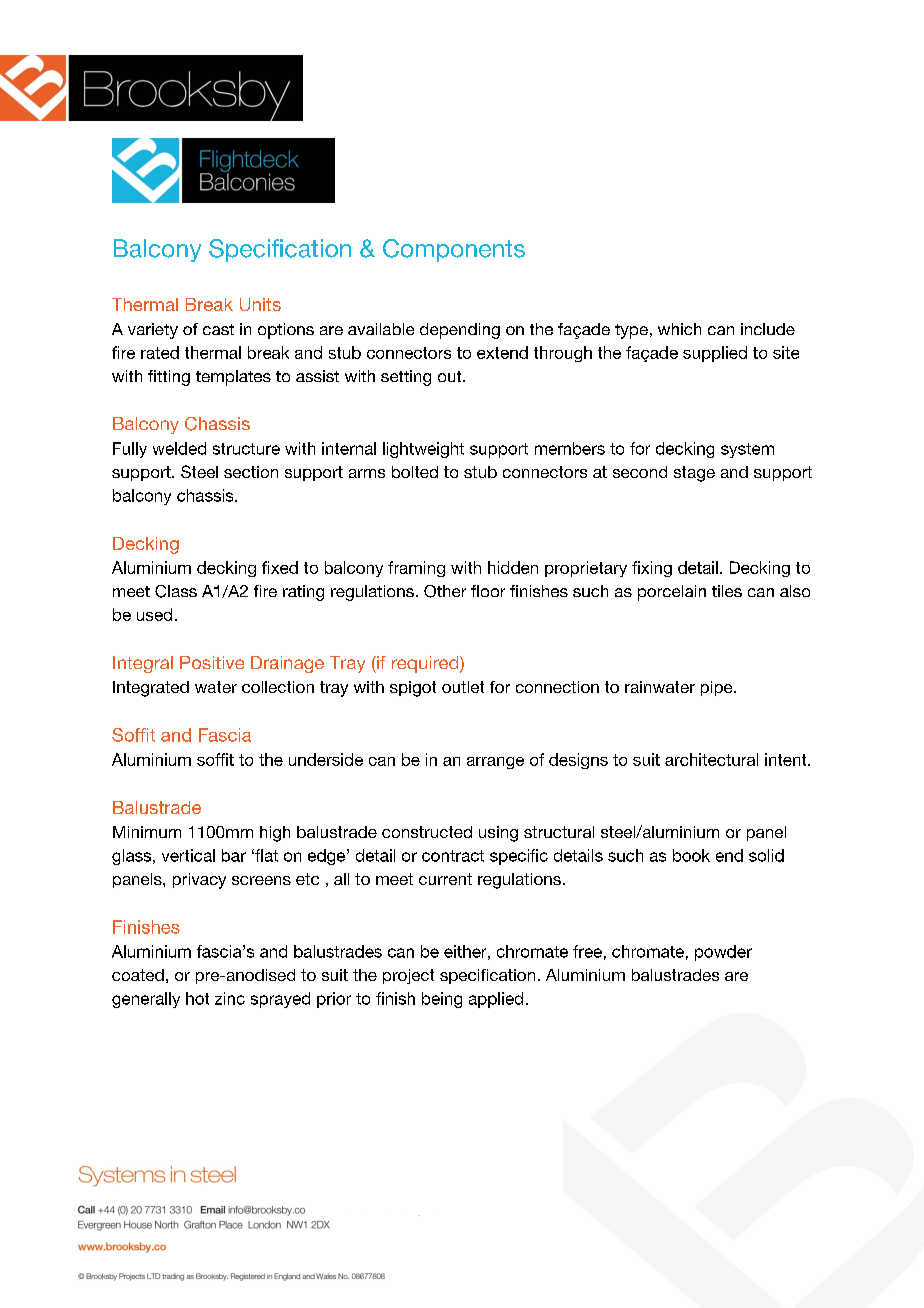  Describe the element at coordinates (442, 1000) in the screenshot. I see `being` at that location.
